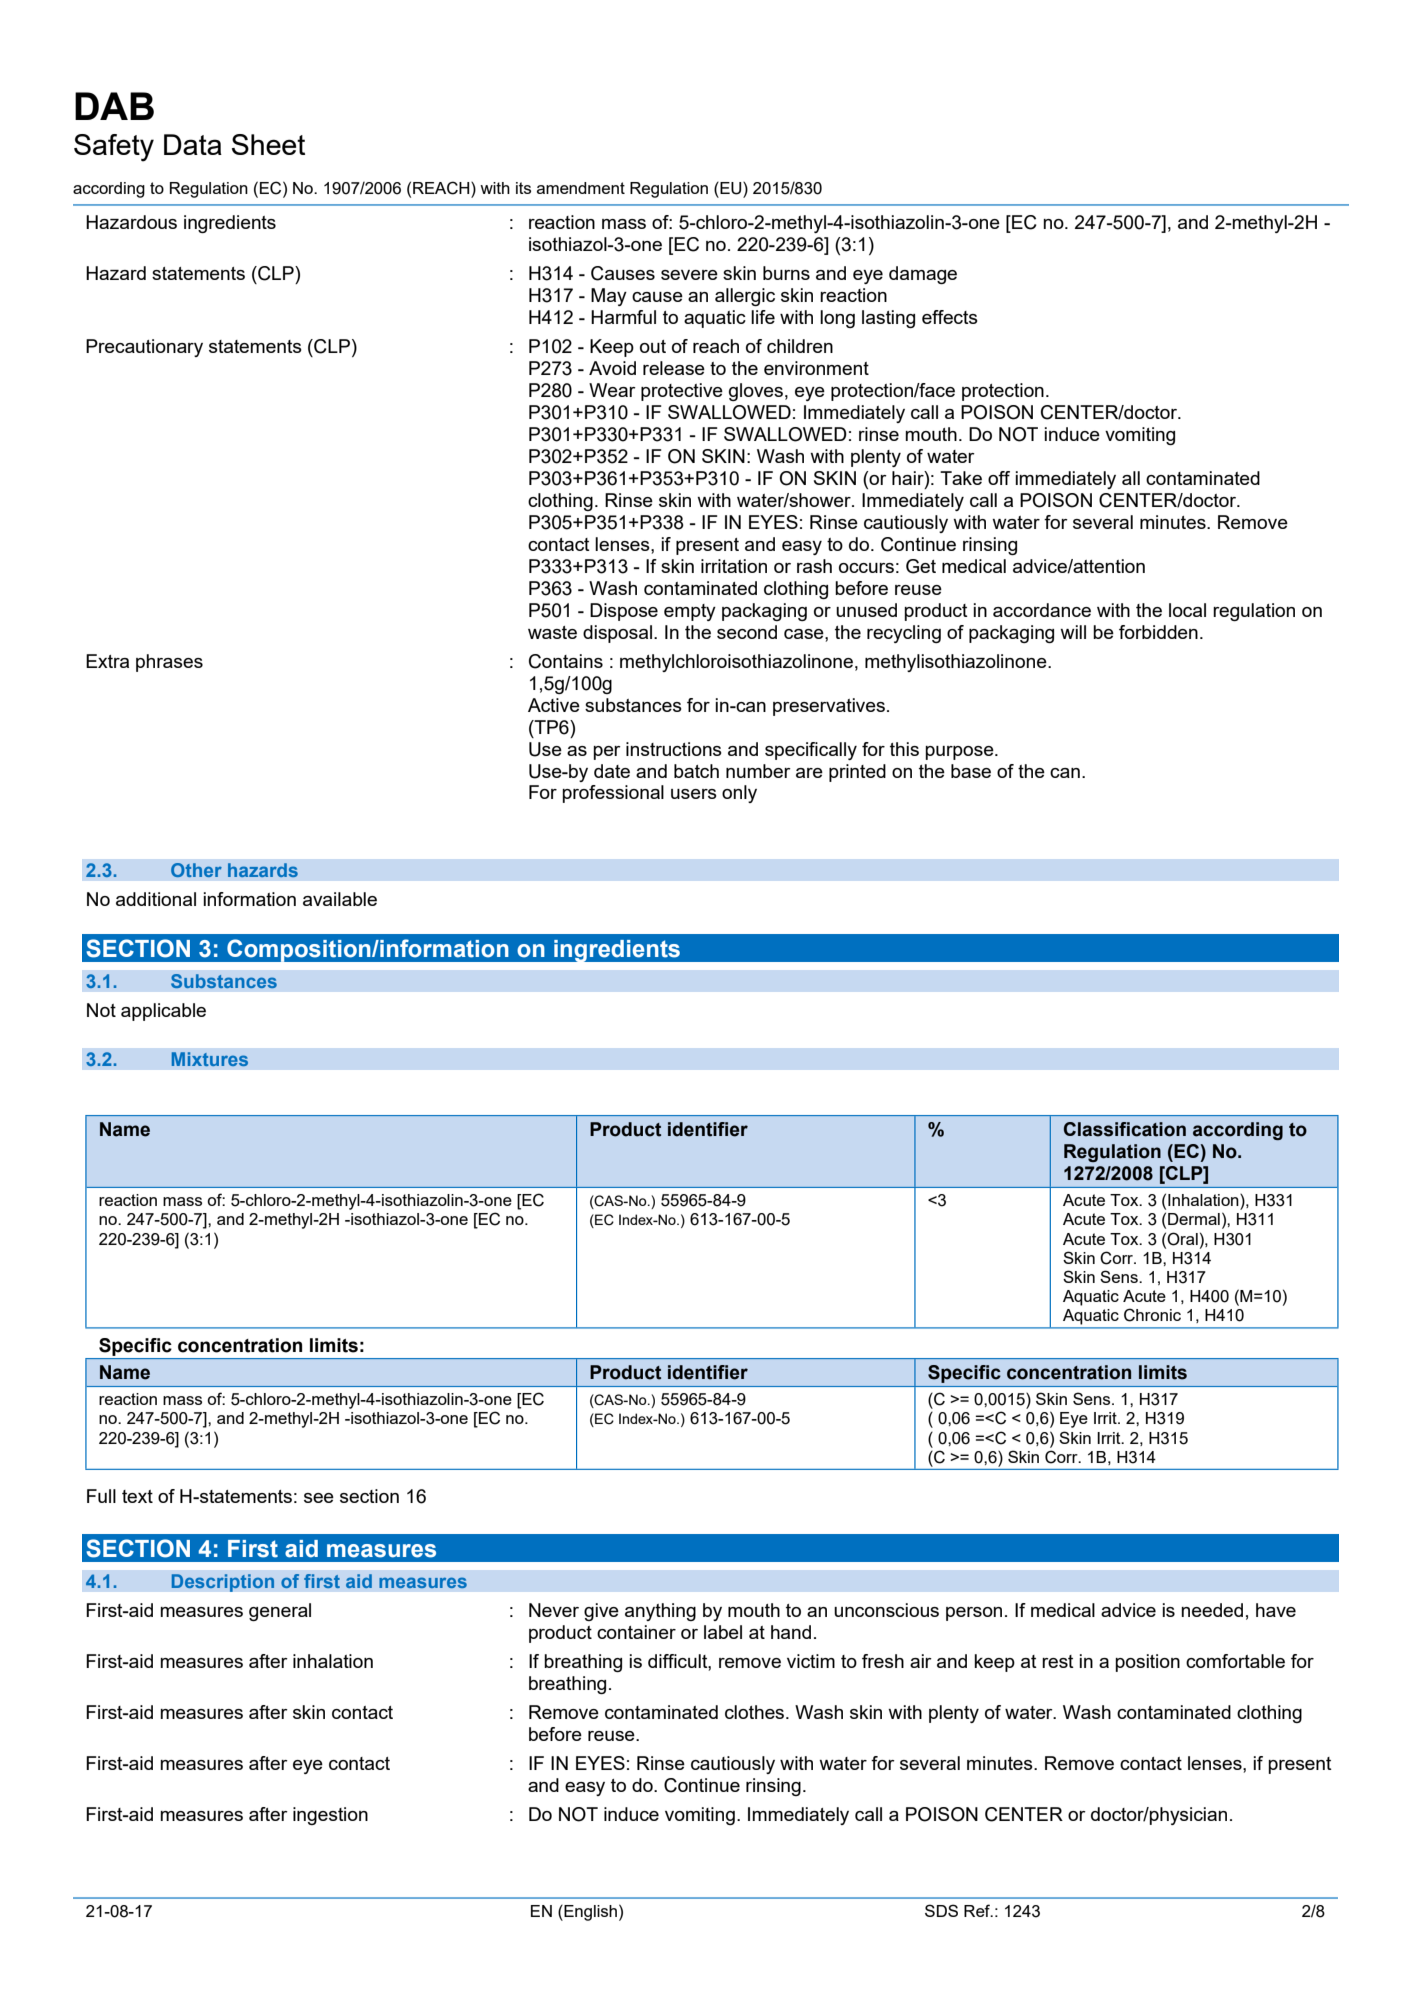 The image size is (1421, 2010). I want to click on Sheet, so click(268, 144).
